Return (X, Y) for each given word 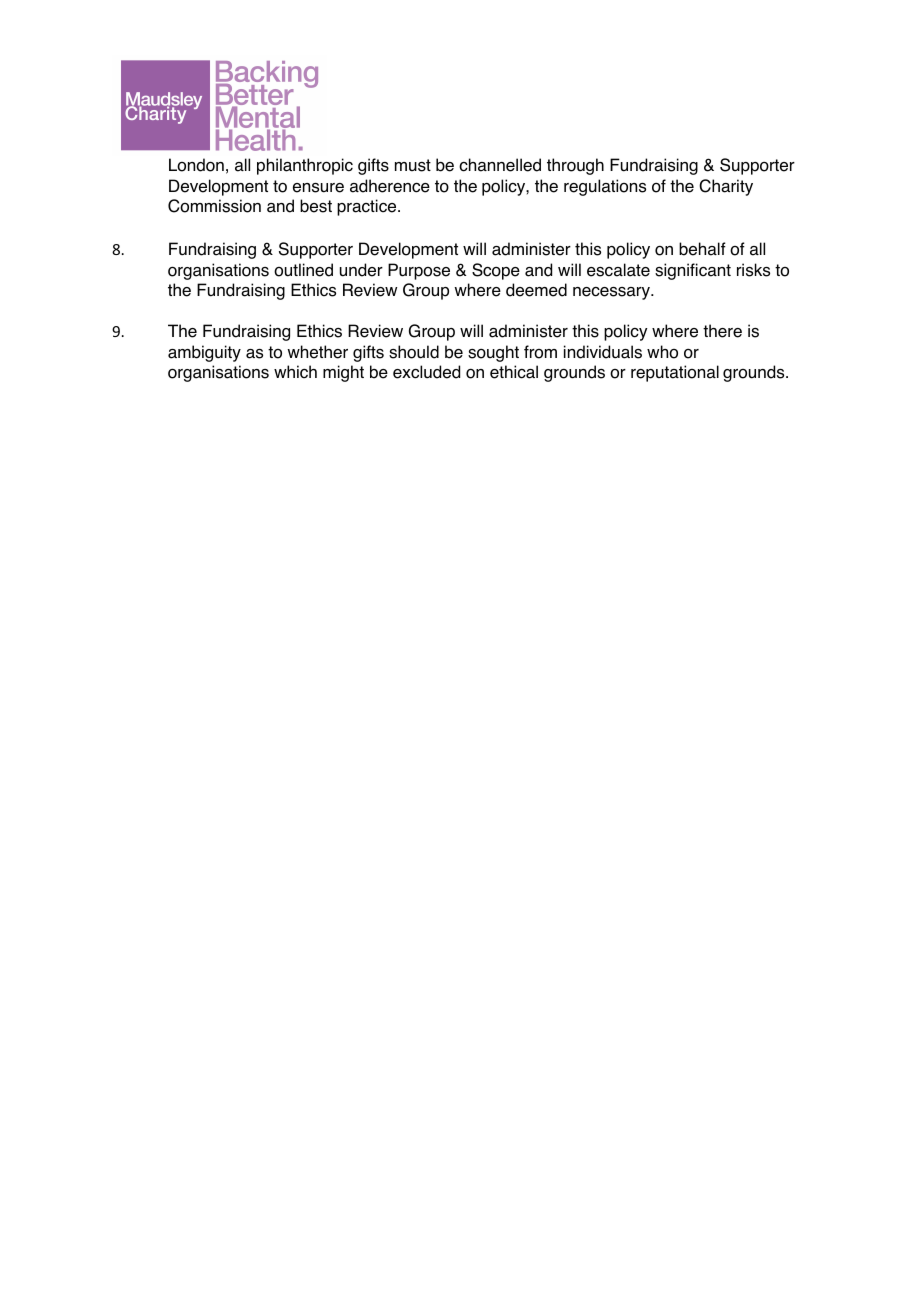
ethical (514, 372)
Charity (726, 187)
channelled (500, 165)
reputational (675, 373)
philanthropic (305, 166)
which (295, 371)
